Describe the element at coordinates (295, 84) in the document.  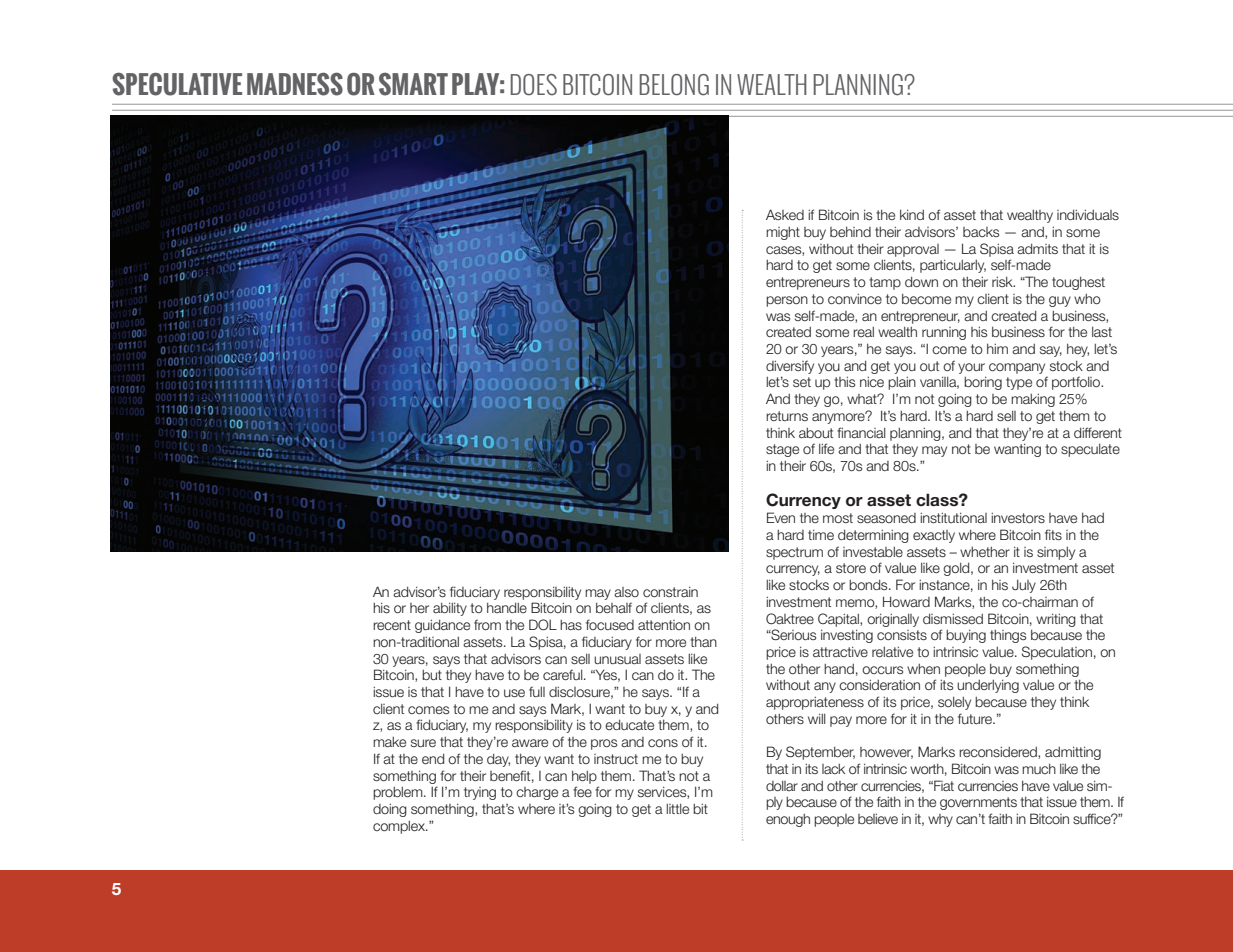
I see `MADNESS` at that location.
